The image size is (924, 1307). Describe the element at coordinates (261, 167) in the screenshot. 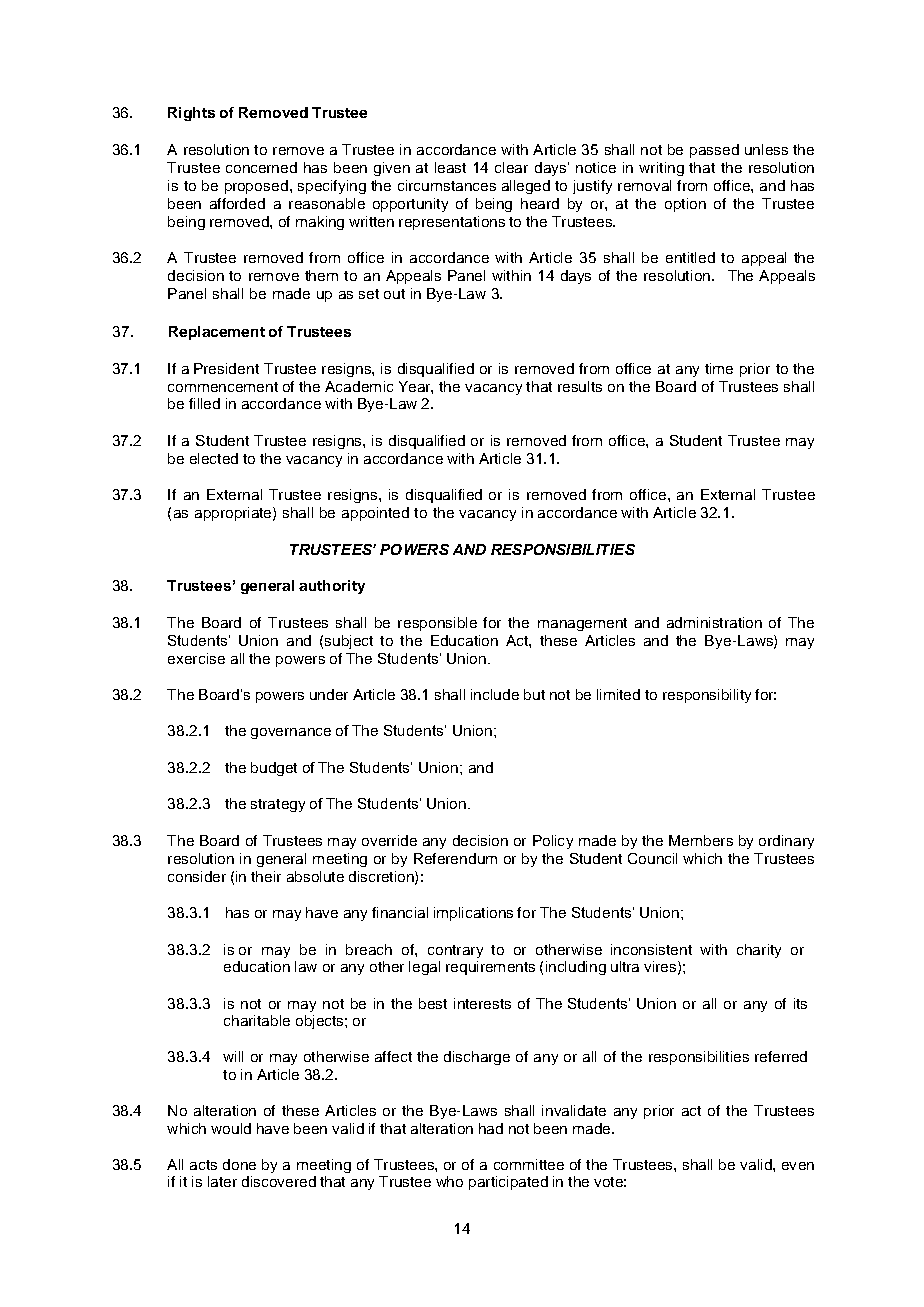

I see `concerned` at that location.
